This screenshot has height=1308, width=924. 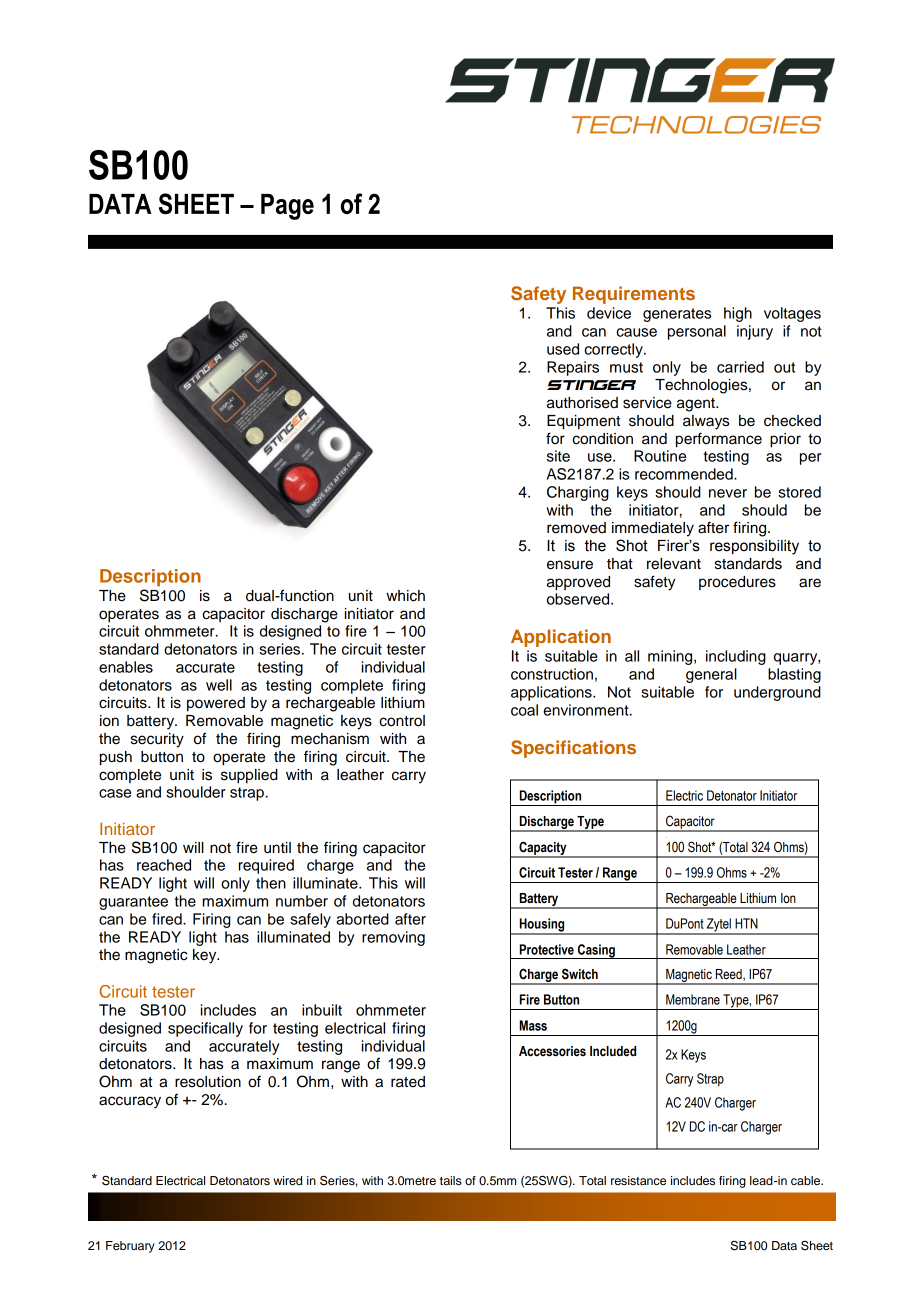 I want to click on procedures, so click(x=737, y=583).
